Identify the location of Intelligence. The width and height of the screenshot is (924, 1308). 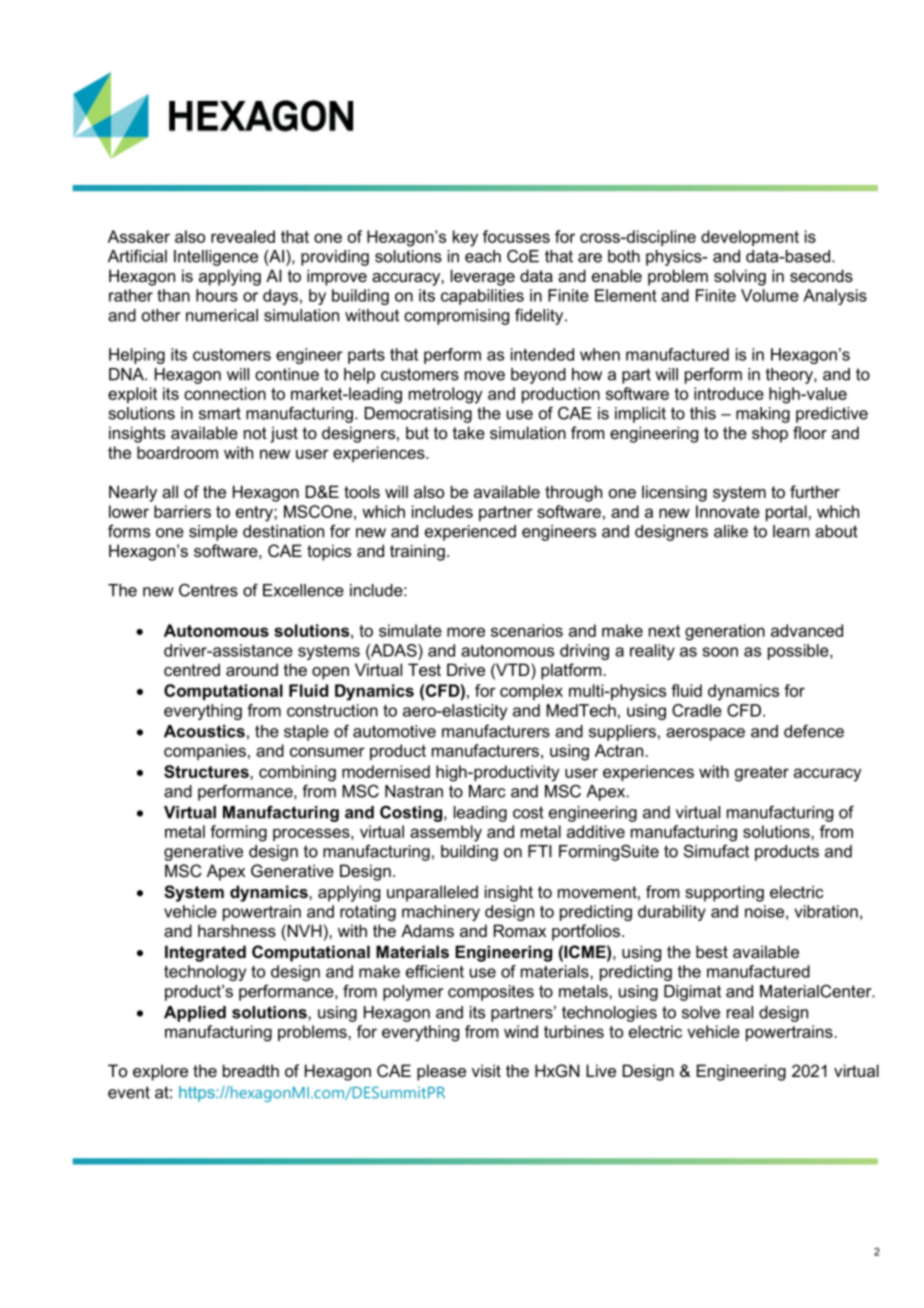
(216, 258).
